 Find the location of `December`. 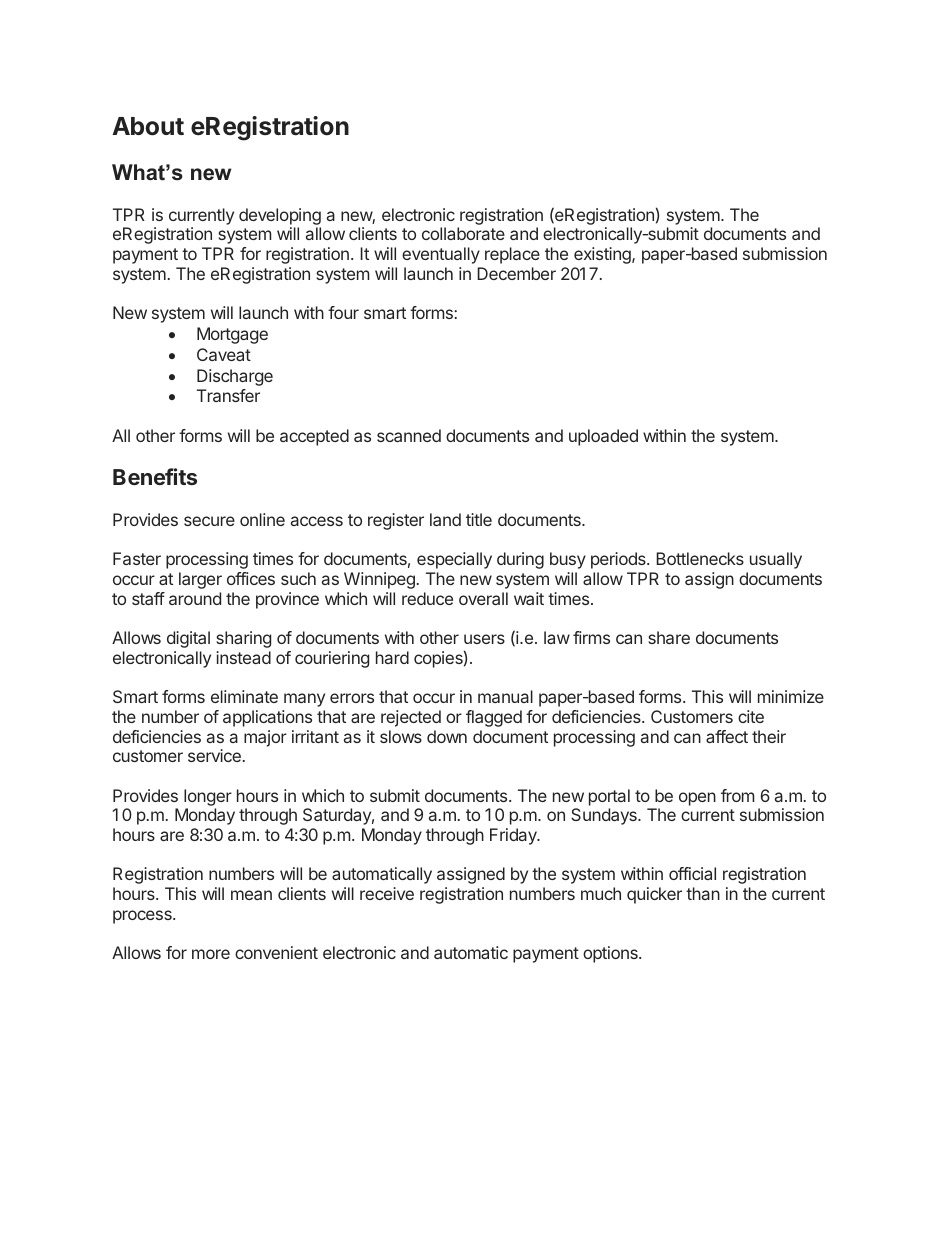

December is located at coordinates (516, 273).
